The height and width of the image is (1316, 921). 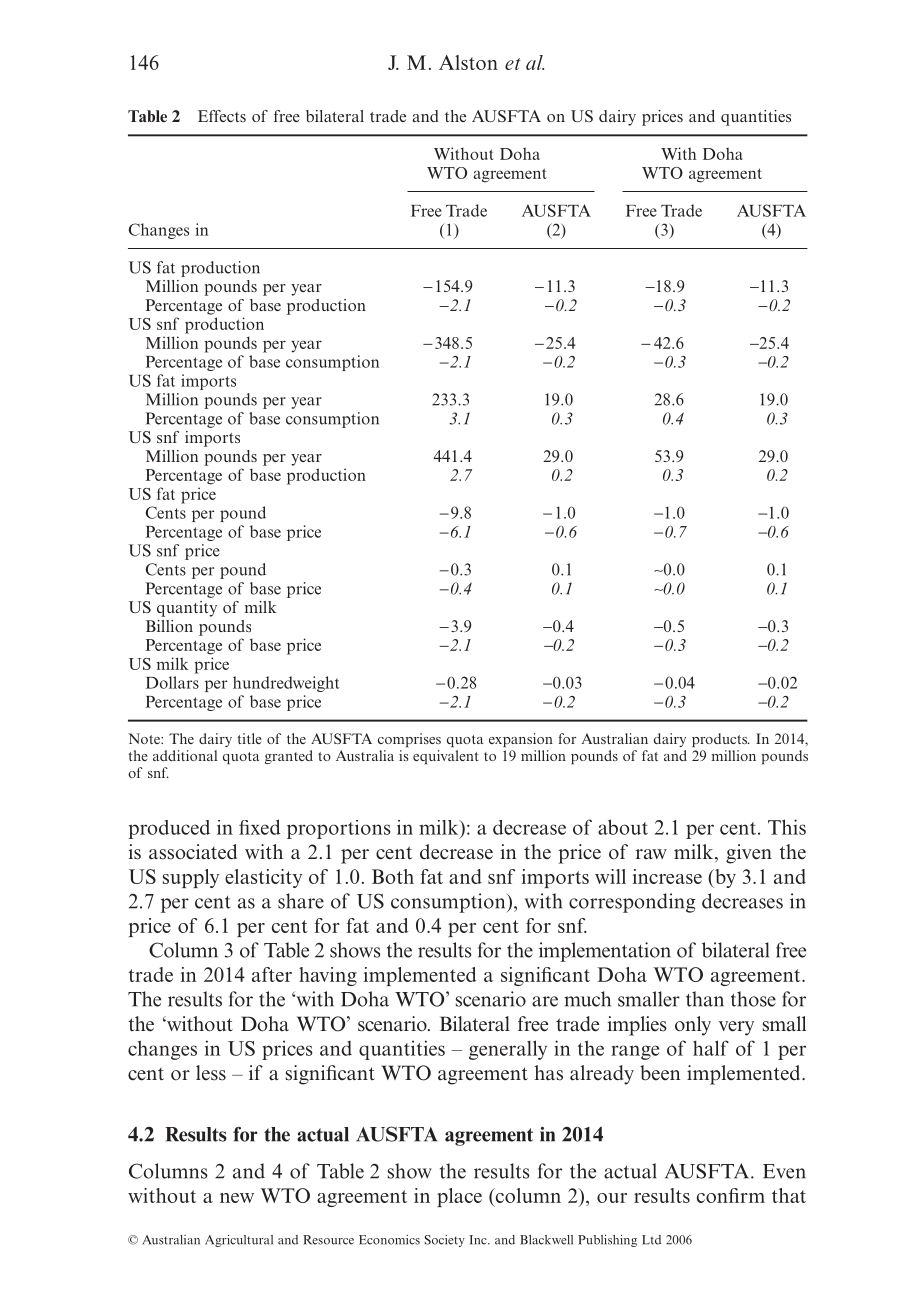 I want to click on after, so click(x=272, y=974).
